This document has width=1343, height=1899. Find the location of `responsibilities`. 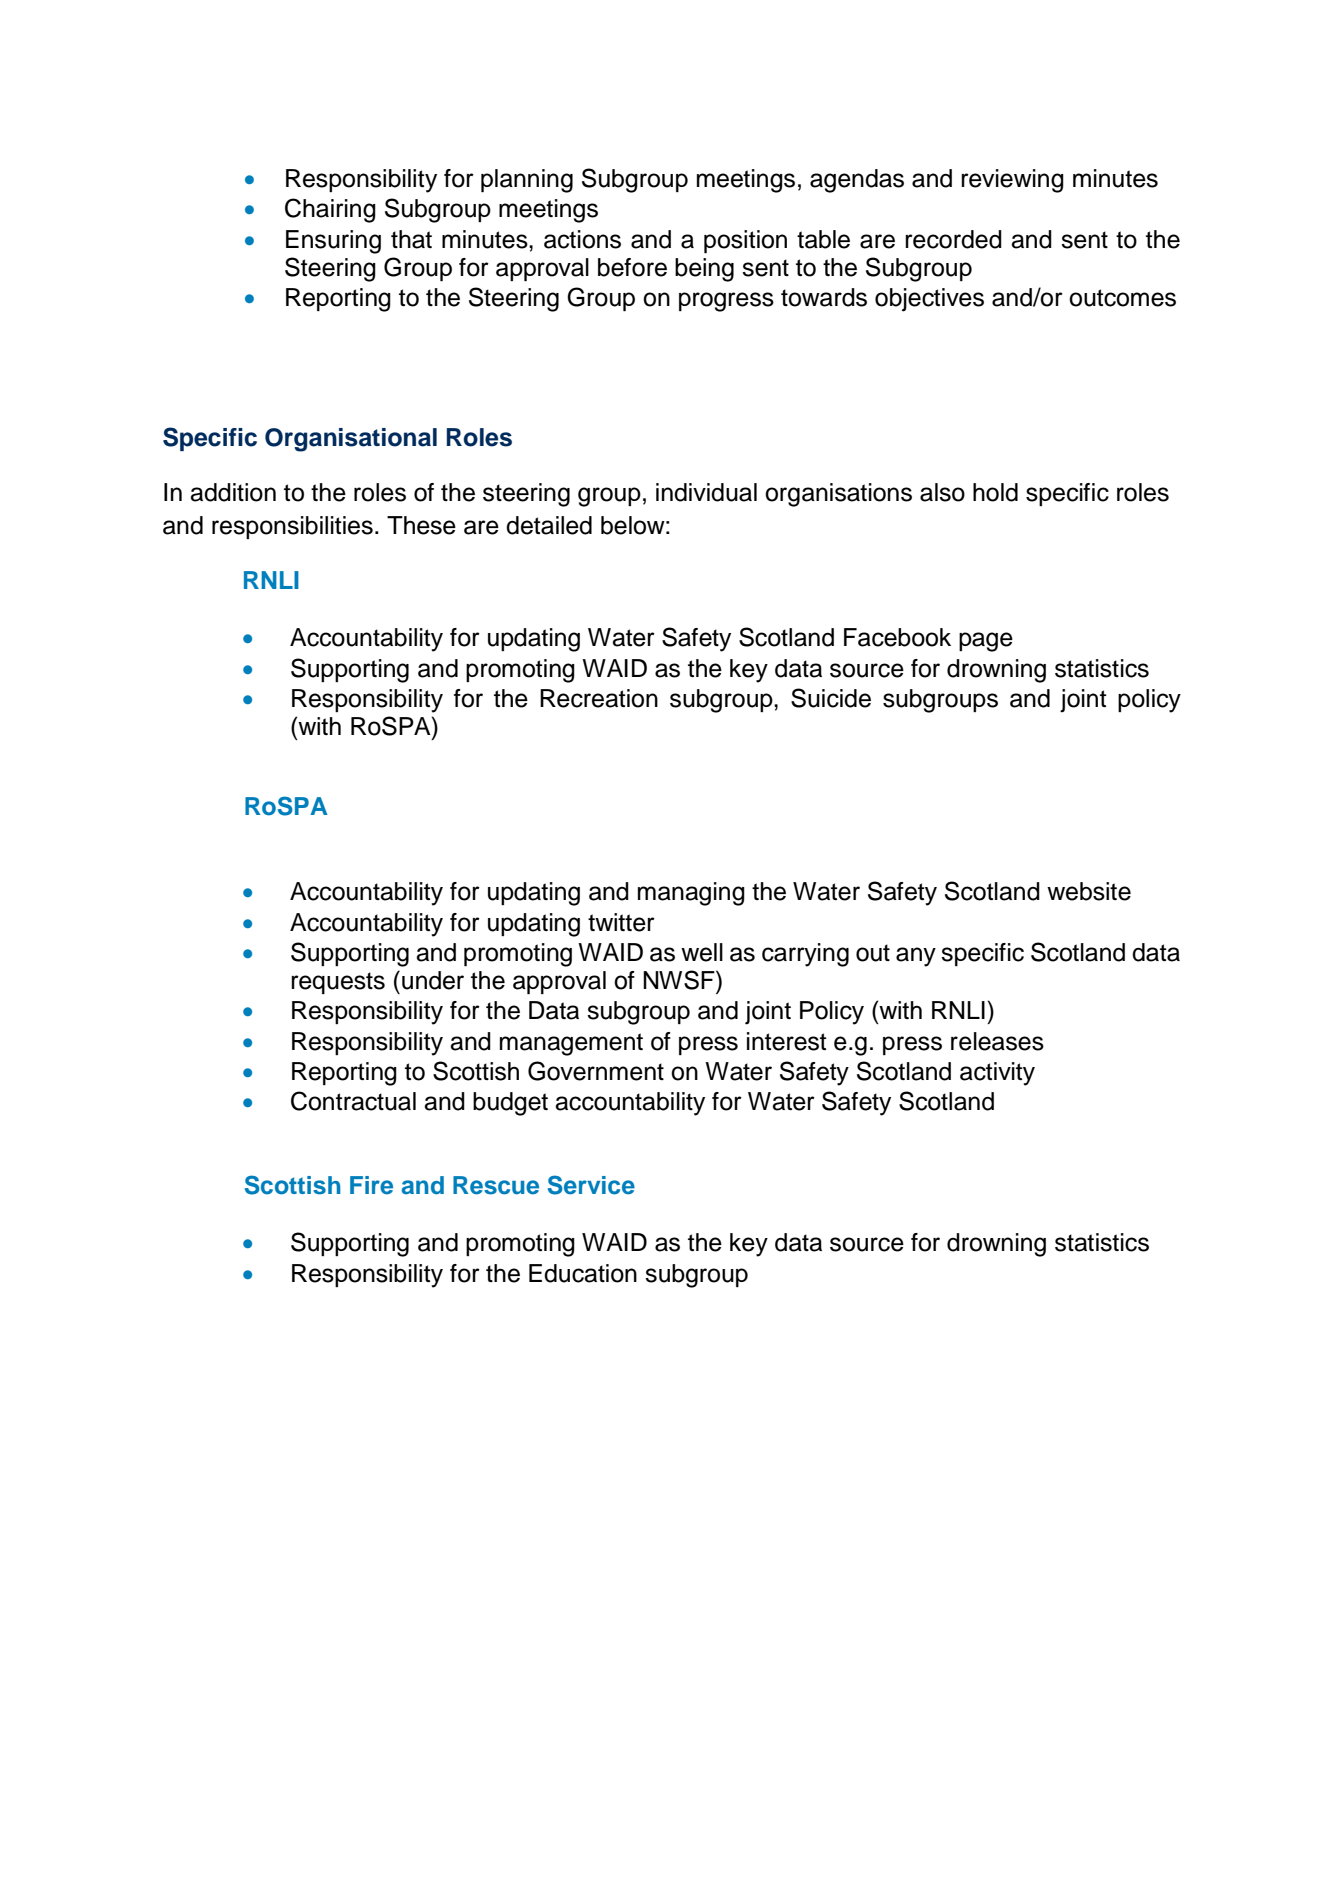

responsibilities is located at coordinates (292, 527).
